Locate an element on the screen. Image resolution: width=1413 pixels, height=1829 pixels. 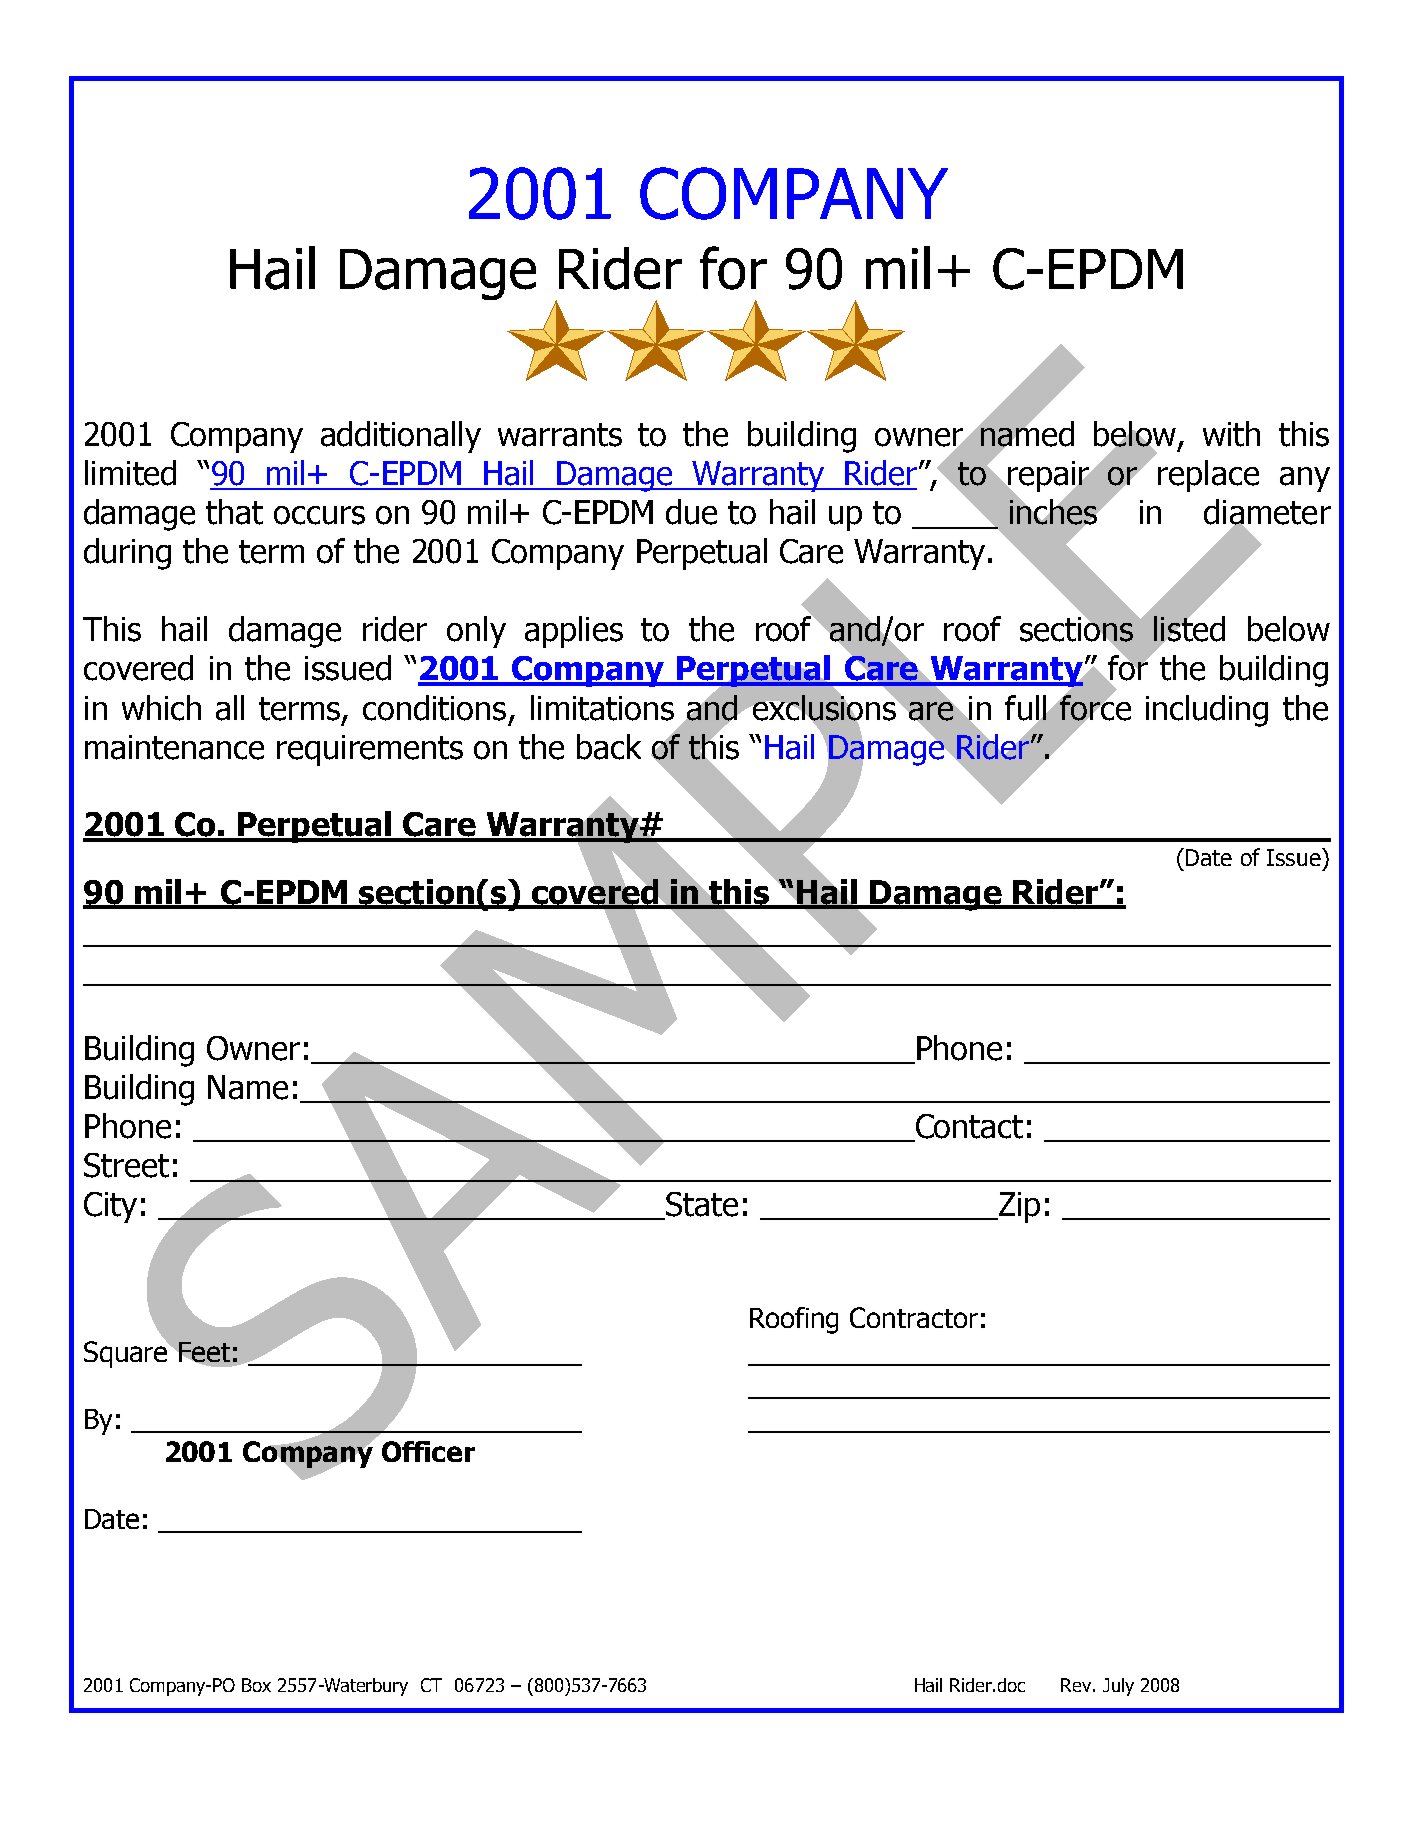
replace is located at coordinates (1208, 476).
